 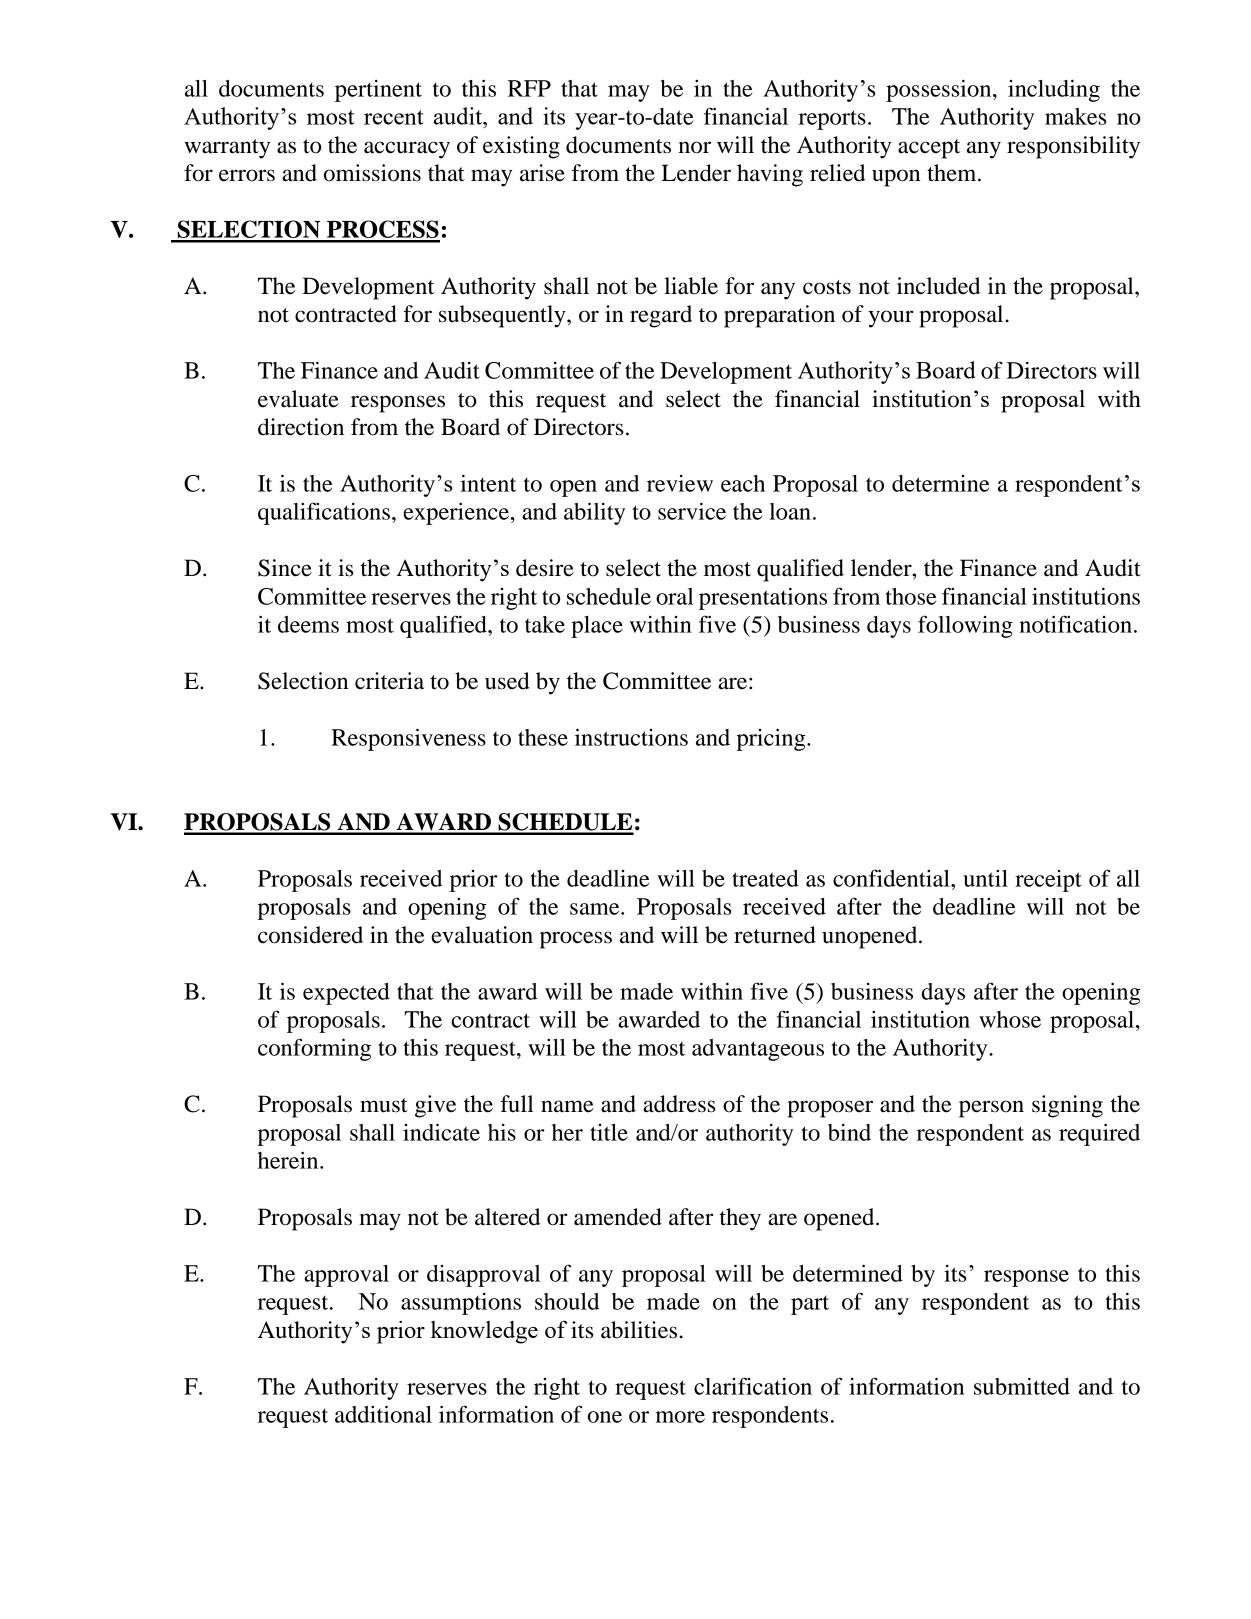 I want to click on whose, so click(x=1010, y=1019).
